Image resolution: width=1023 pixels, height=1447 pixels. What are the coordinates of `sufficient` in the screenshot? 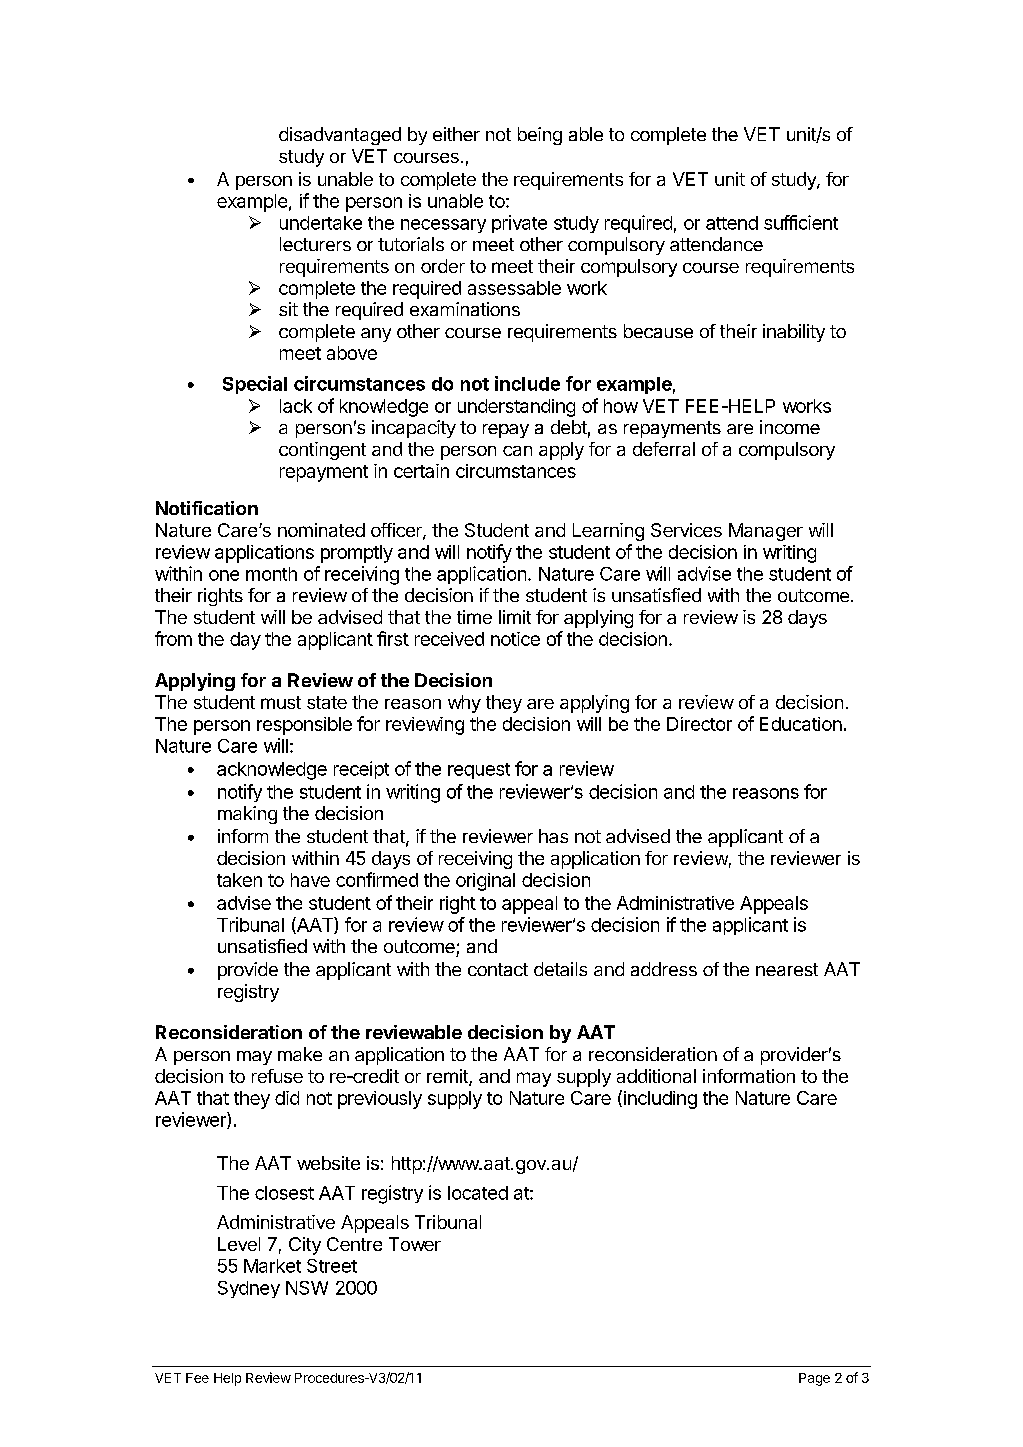 It's located at (801, 222).
